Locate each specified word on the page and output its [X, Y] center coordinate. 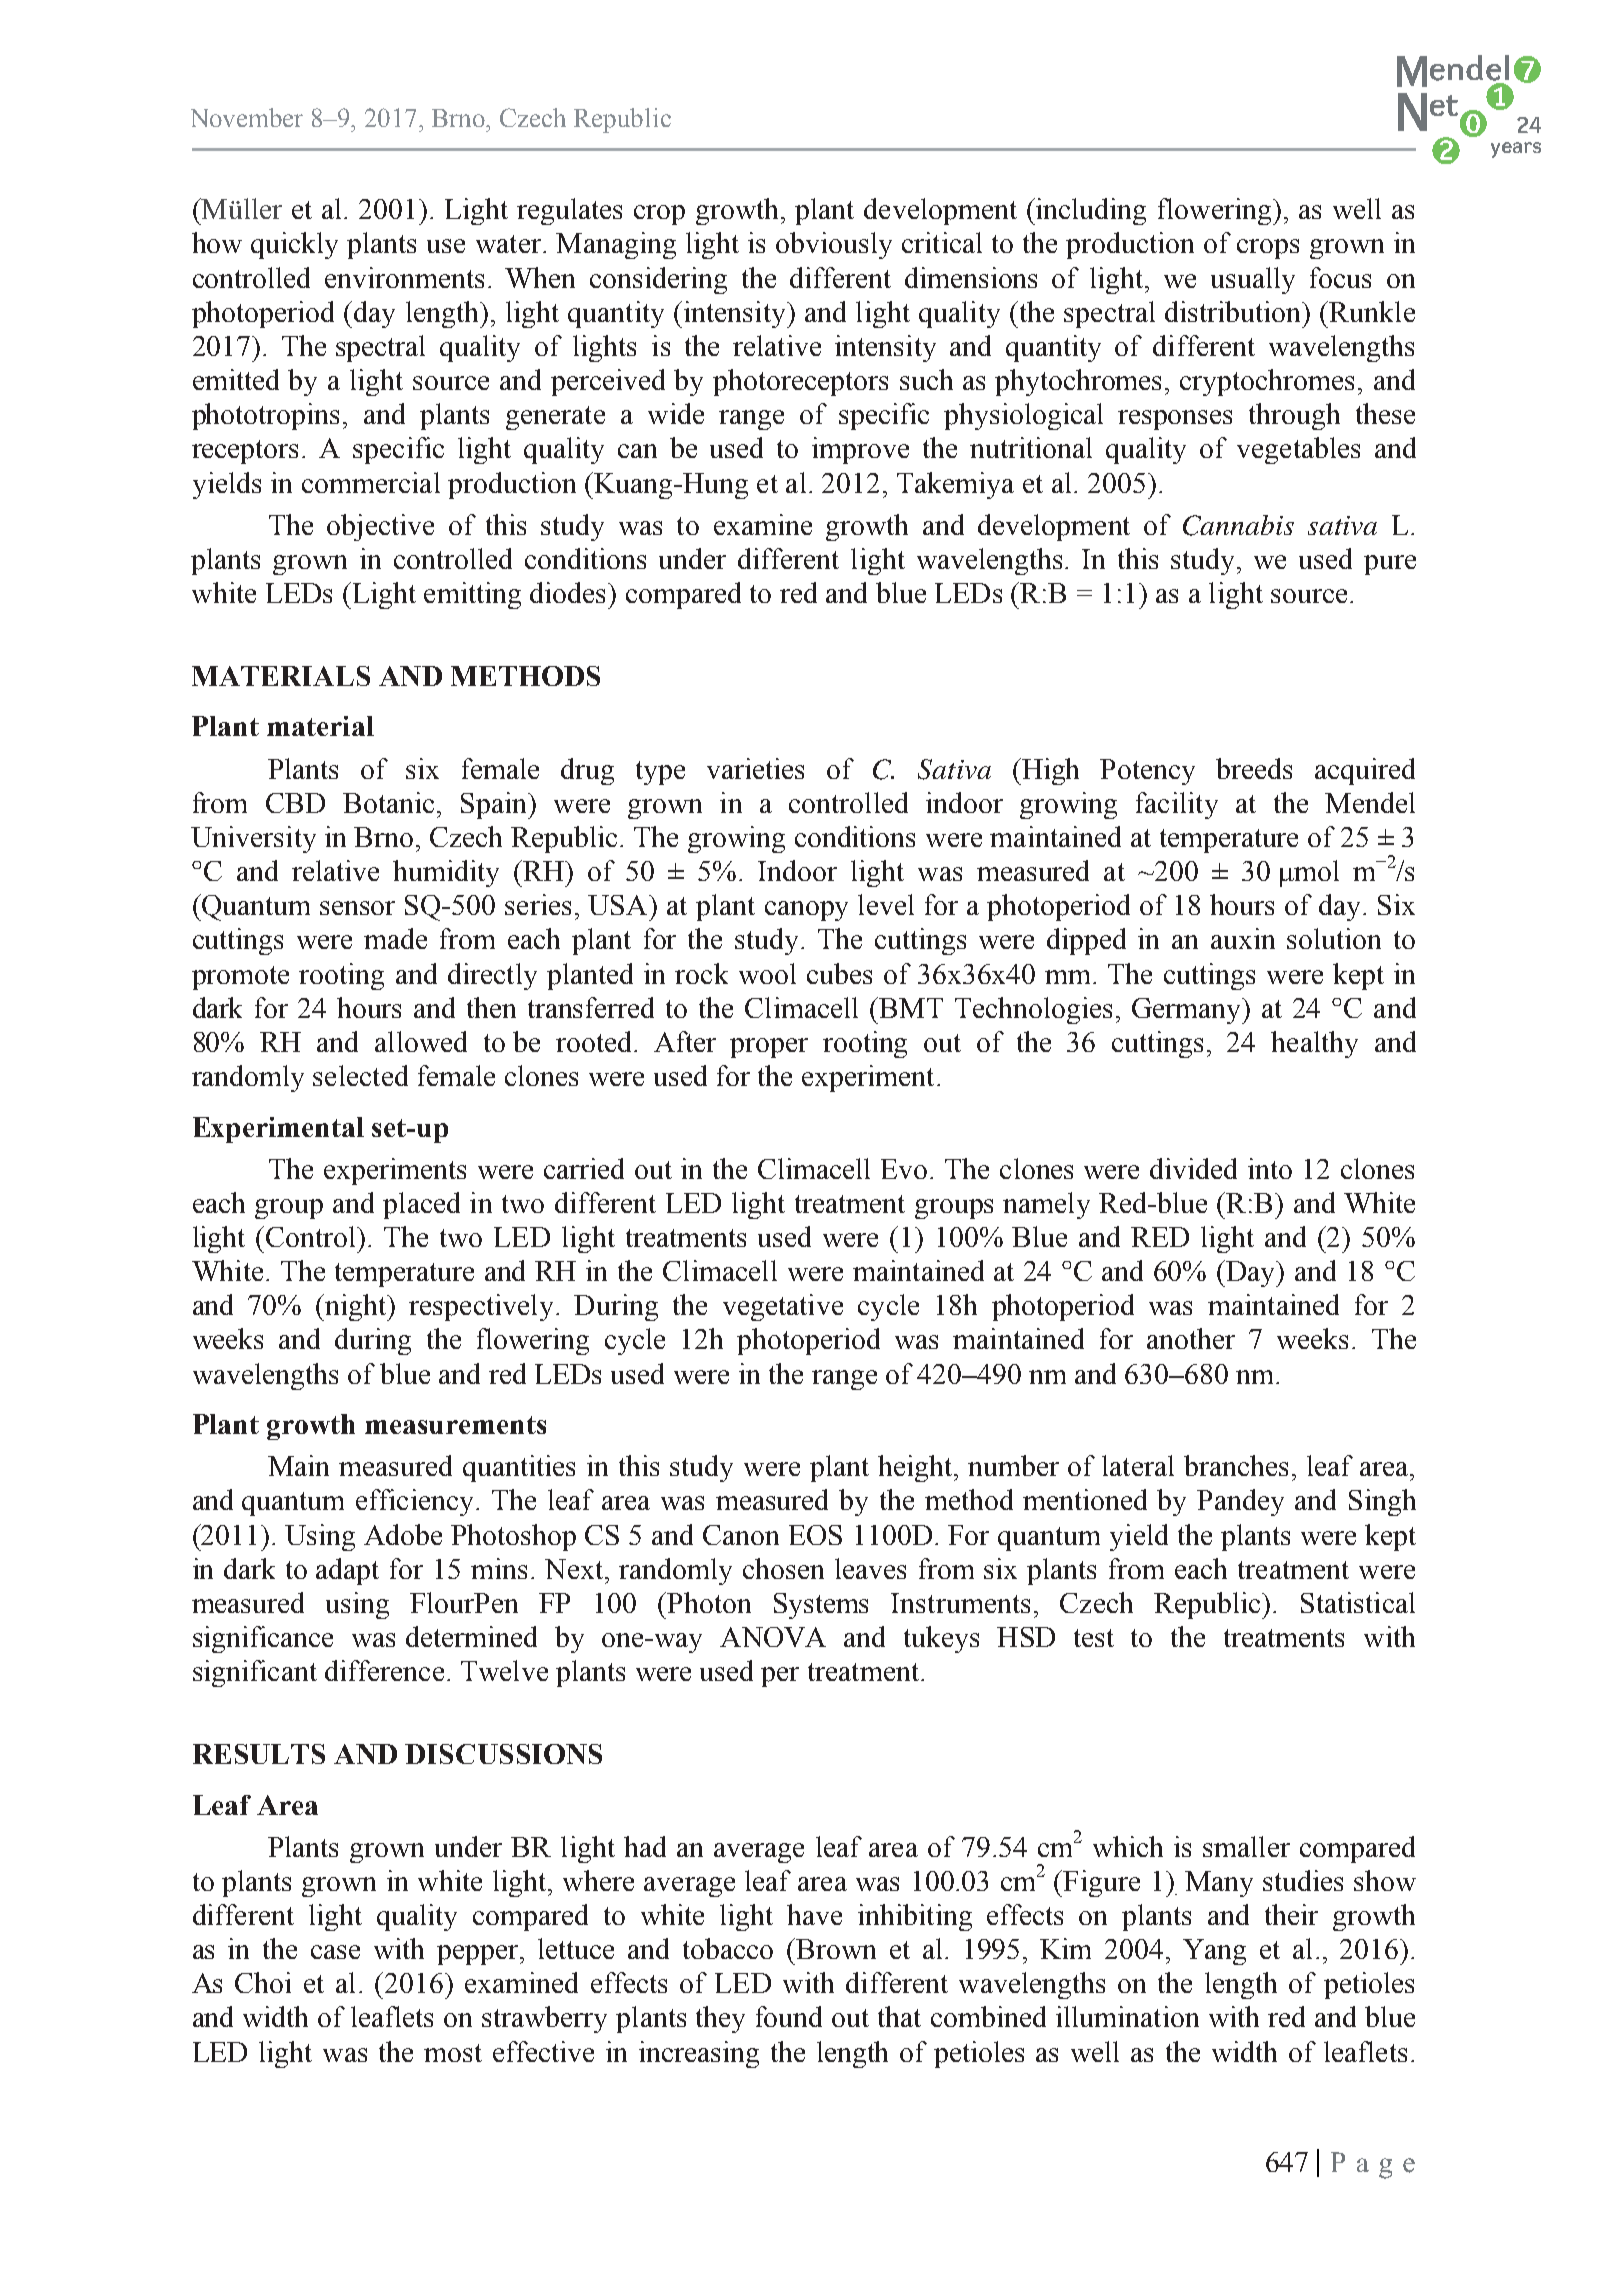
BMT [911, 1008]
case [335, 1952]
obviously [834, 245]
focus [1340, 277]
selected [360, 1075]
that [899, 2016]
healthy [1314, 1044]
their [1291, 1914]
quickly [294, 245]
